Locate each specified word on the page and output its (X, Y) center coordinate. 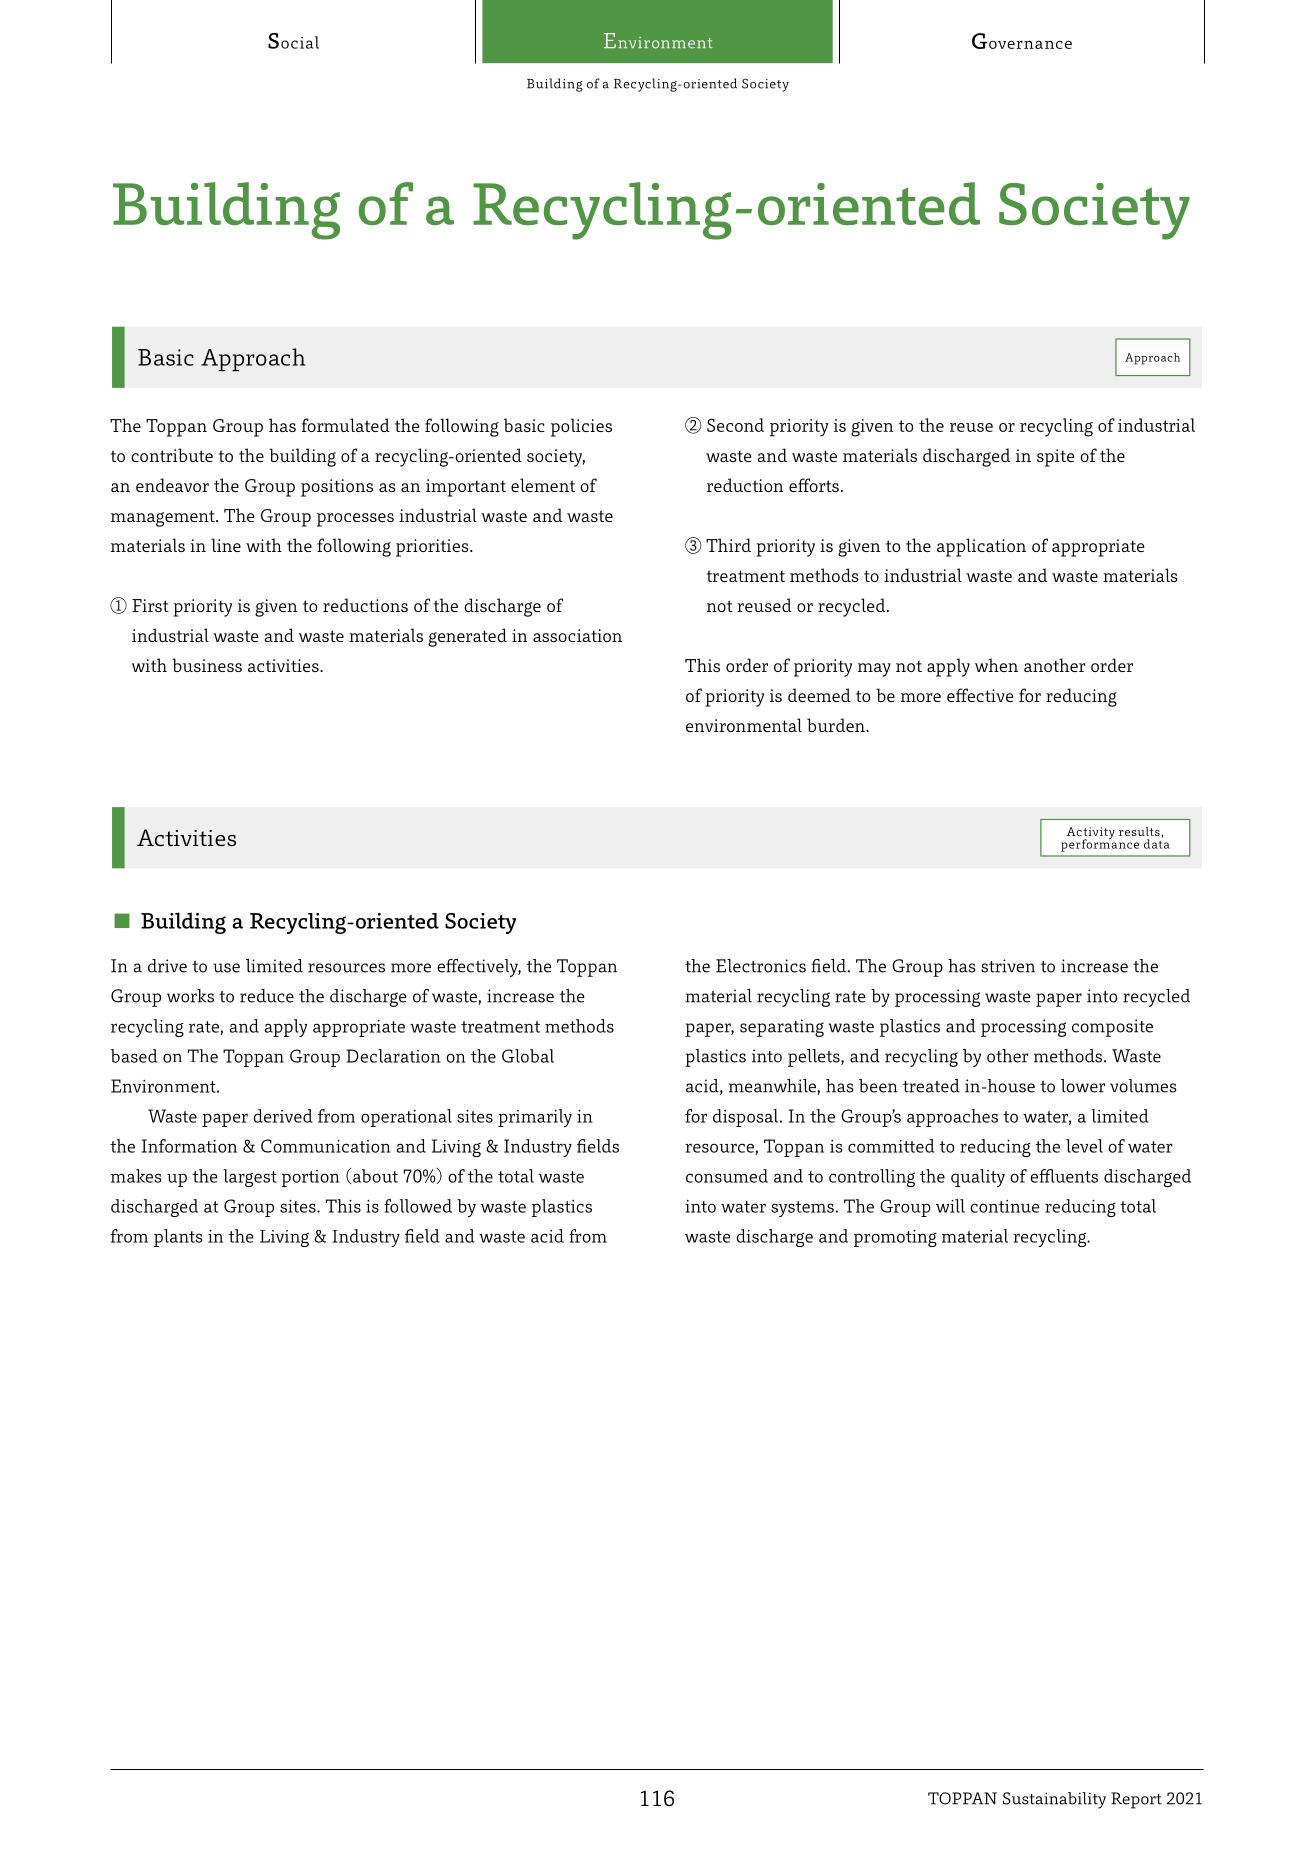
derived (283, 1116)
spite (1055, 458)
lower (1083, 1086)
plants (178, 1238)
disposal (745, 1118)
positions (337, 488)
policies (581, 427)
